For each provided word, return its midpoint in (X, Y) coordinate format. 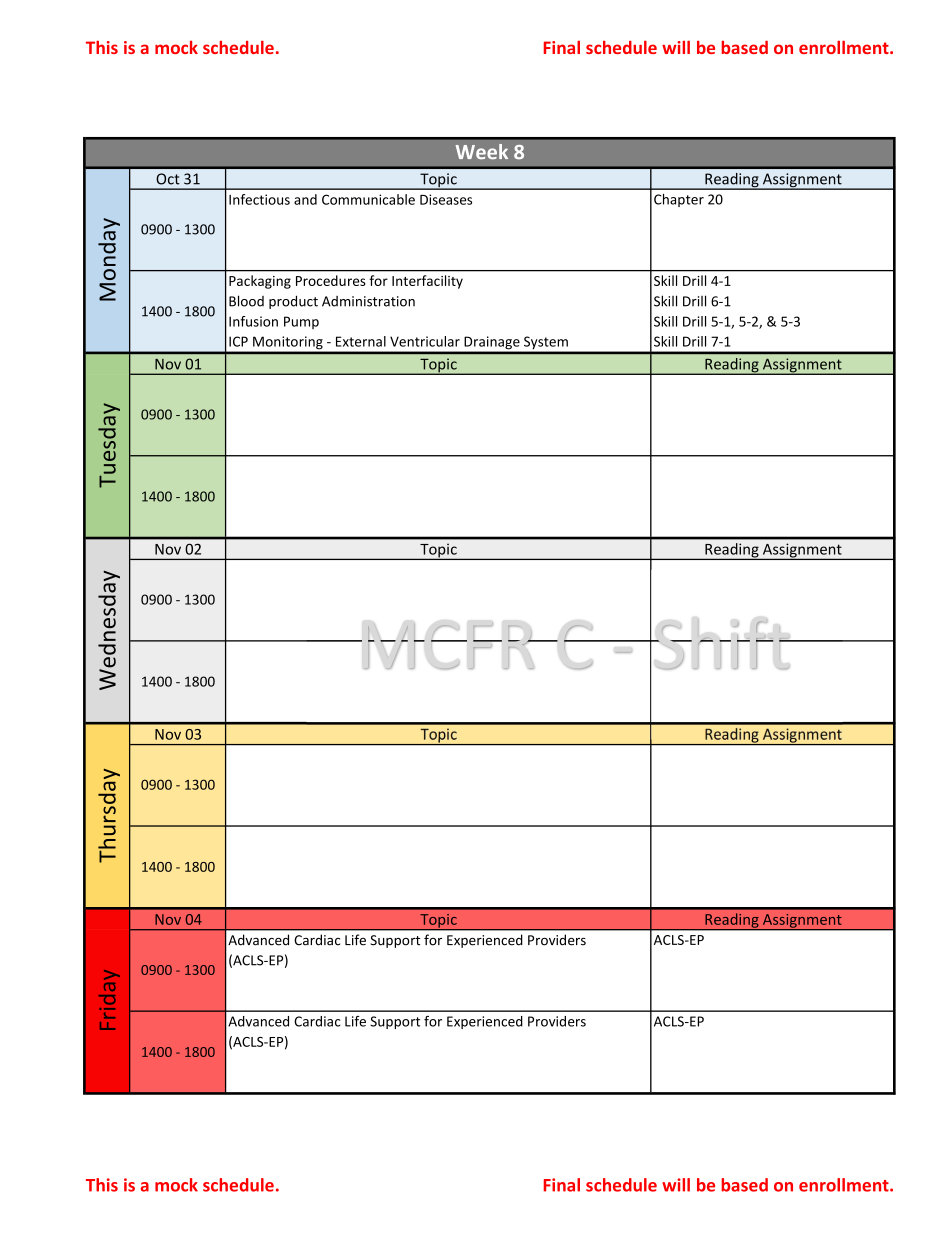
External (361, 341)
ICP (238, 341)
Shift (721, 644)
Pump (301, 322)
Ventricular (425, 341)
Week (482, 151)
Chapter (679, 200)
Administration (368, 301)
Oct (168, 179)
